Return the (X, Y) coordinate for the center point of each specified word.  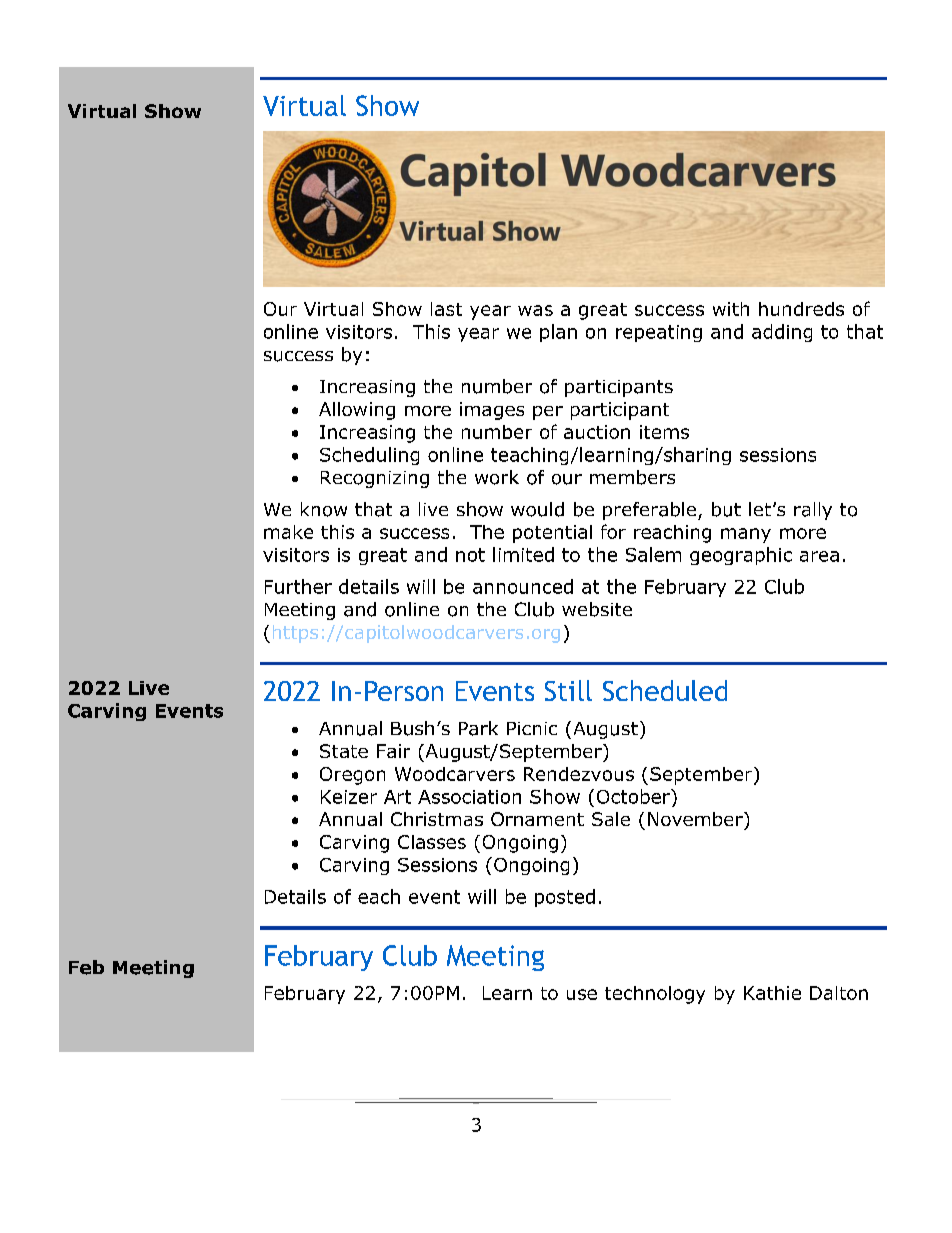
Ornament (537, 819)
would (537, 509)
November (696, 819)
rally (813, 511)
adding (782, 333)
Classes (432, 842)
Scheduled (665, 690)
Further (298, 586)
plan (558, 333)
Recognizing (375, 479)
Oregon (352, 776)
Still (568, 690)
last (446, 309)
